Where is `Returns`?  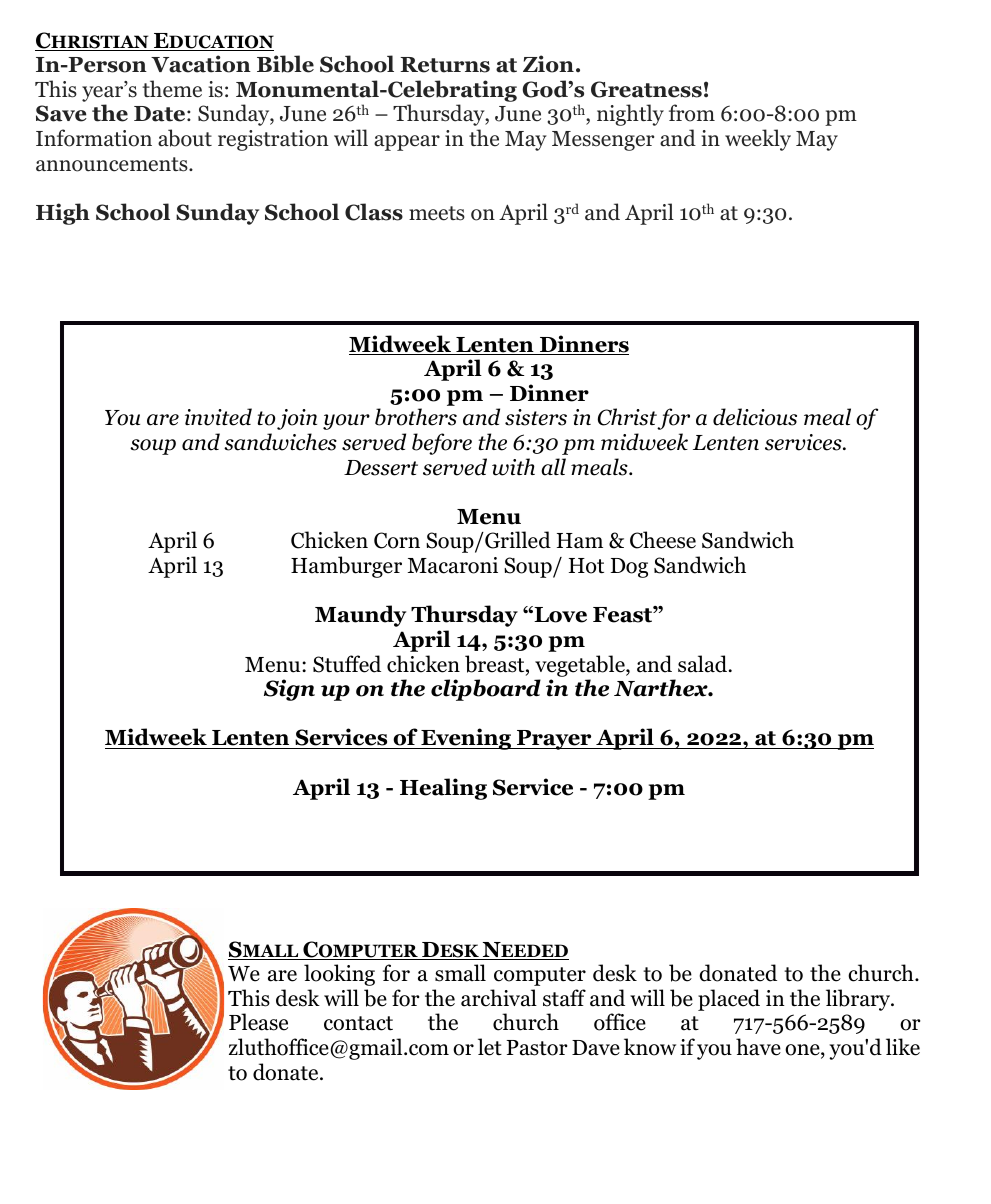
Returns is located at coordinates (445, 65).
